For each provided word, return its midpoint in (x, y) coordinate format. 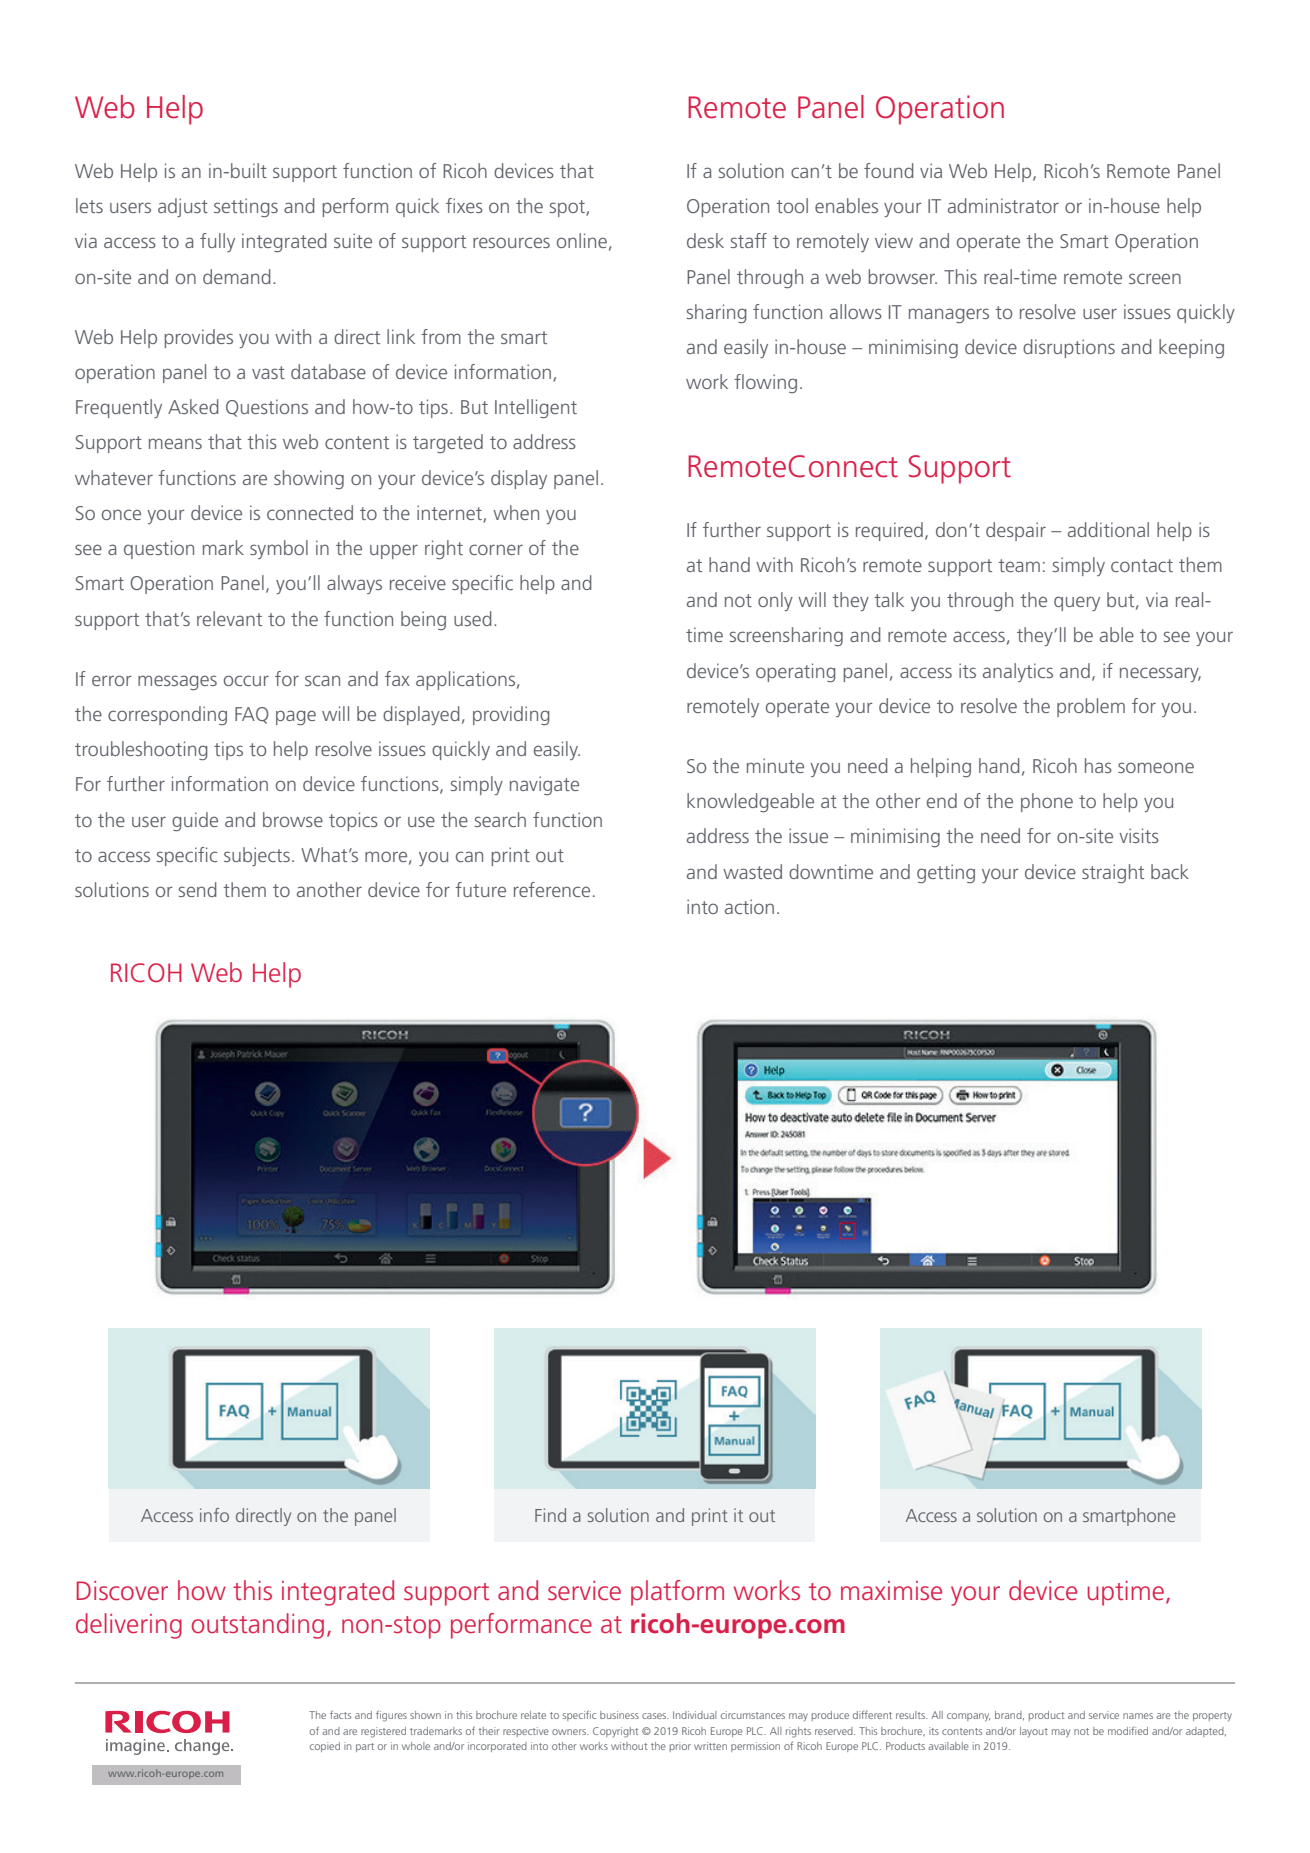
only (775, 601)
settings (246, 207)
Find (550, 1515)
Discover (122, 1590)
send (198, 889)
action (749, 906)
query (1077, 603)
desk (705, 240)
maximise (891, 1590)
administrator (1003, 205)
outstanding (257, 1626)
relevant (229, 618)
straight (1113, 873)
